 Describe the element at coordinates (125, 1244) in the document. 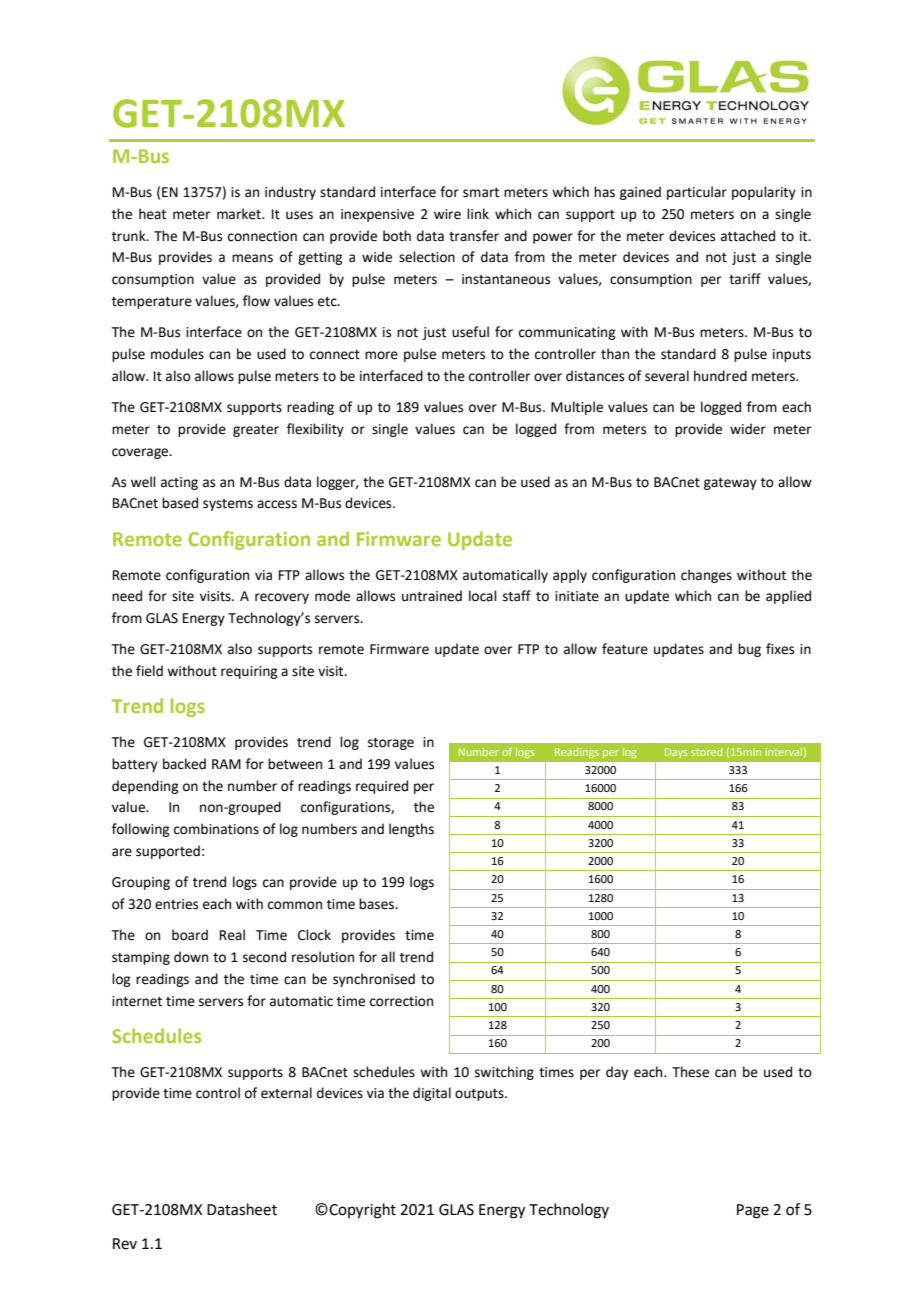

I see `Rev` at that location.
